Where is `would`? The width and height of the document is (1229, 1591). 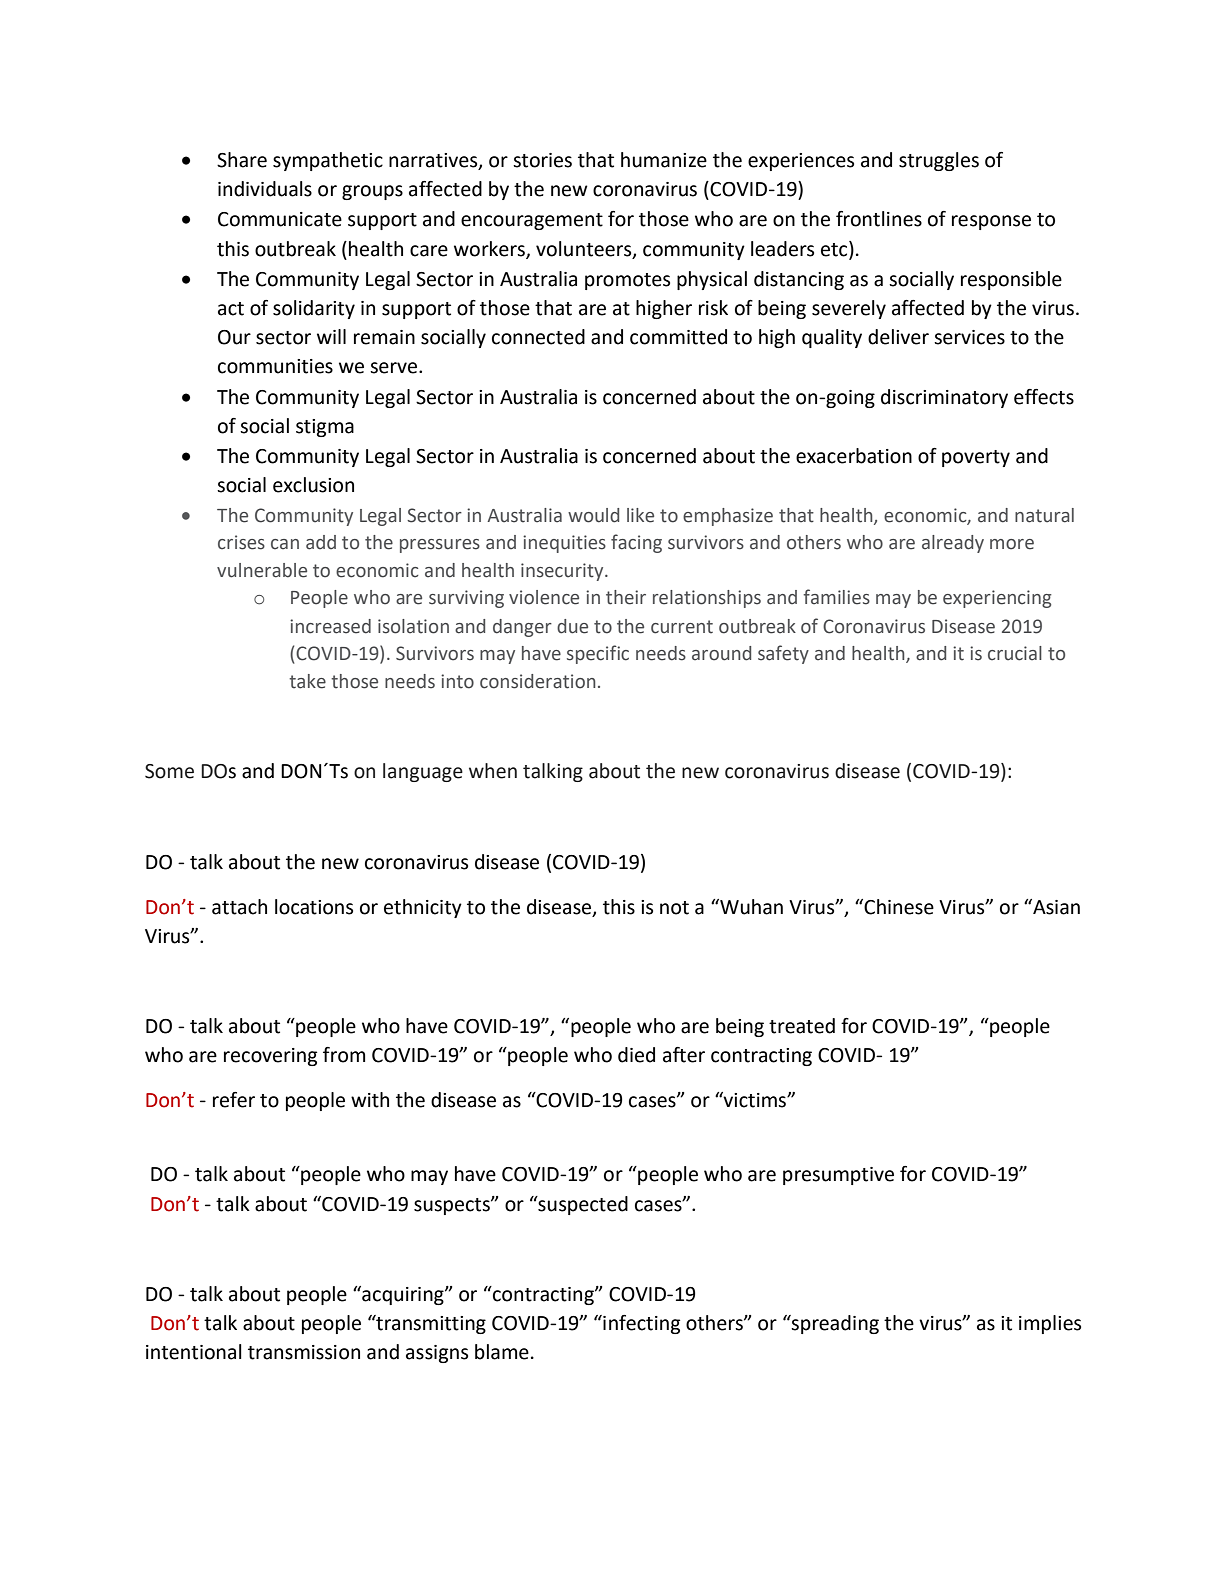 would is located at coordinates (593, 515).
